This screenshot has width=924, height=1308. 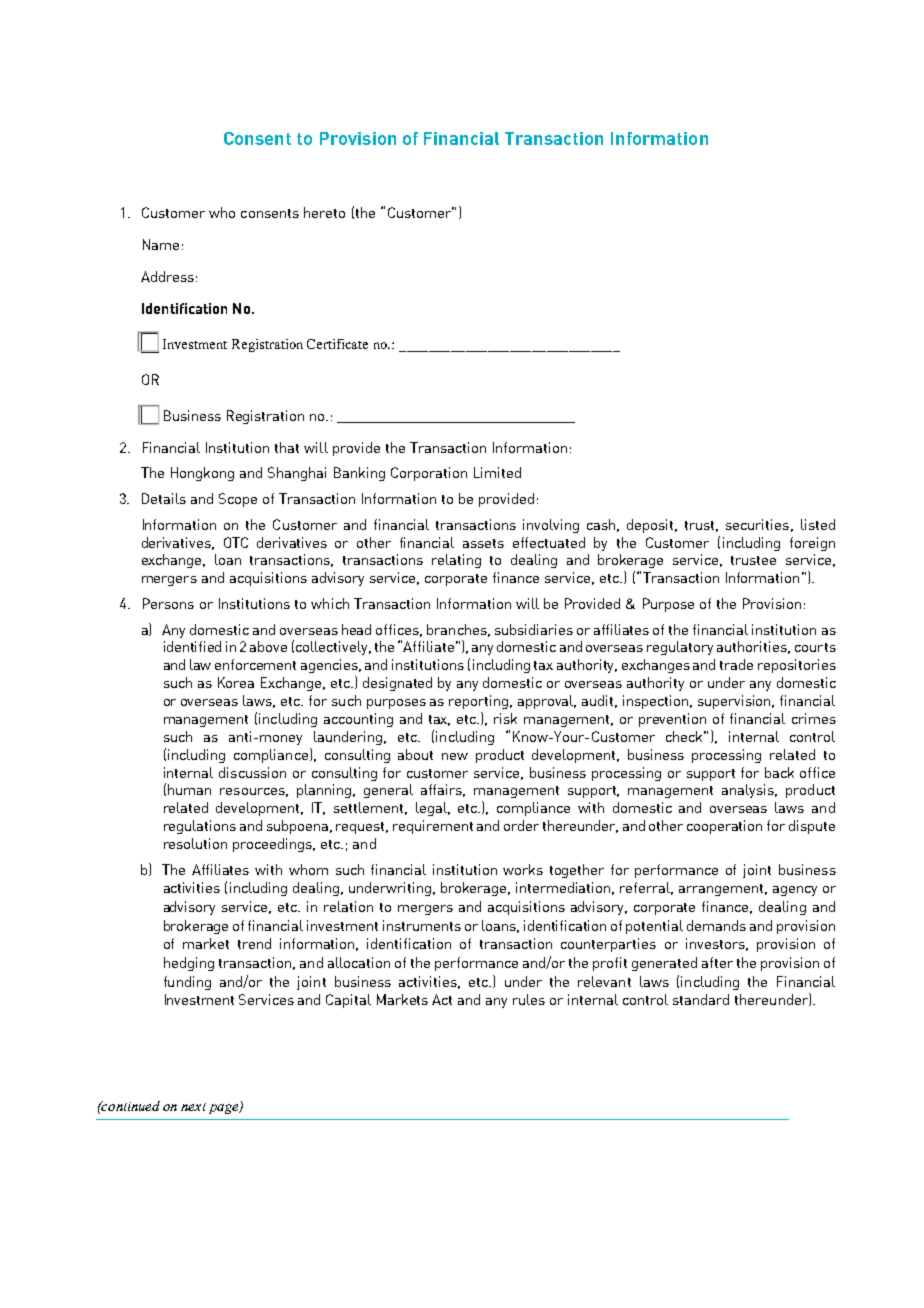 What do you see at coordinates (161, 244) in the screenshot?
I see `Name` at bounding box center [161, 244].
